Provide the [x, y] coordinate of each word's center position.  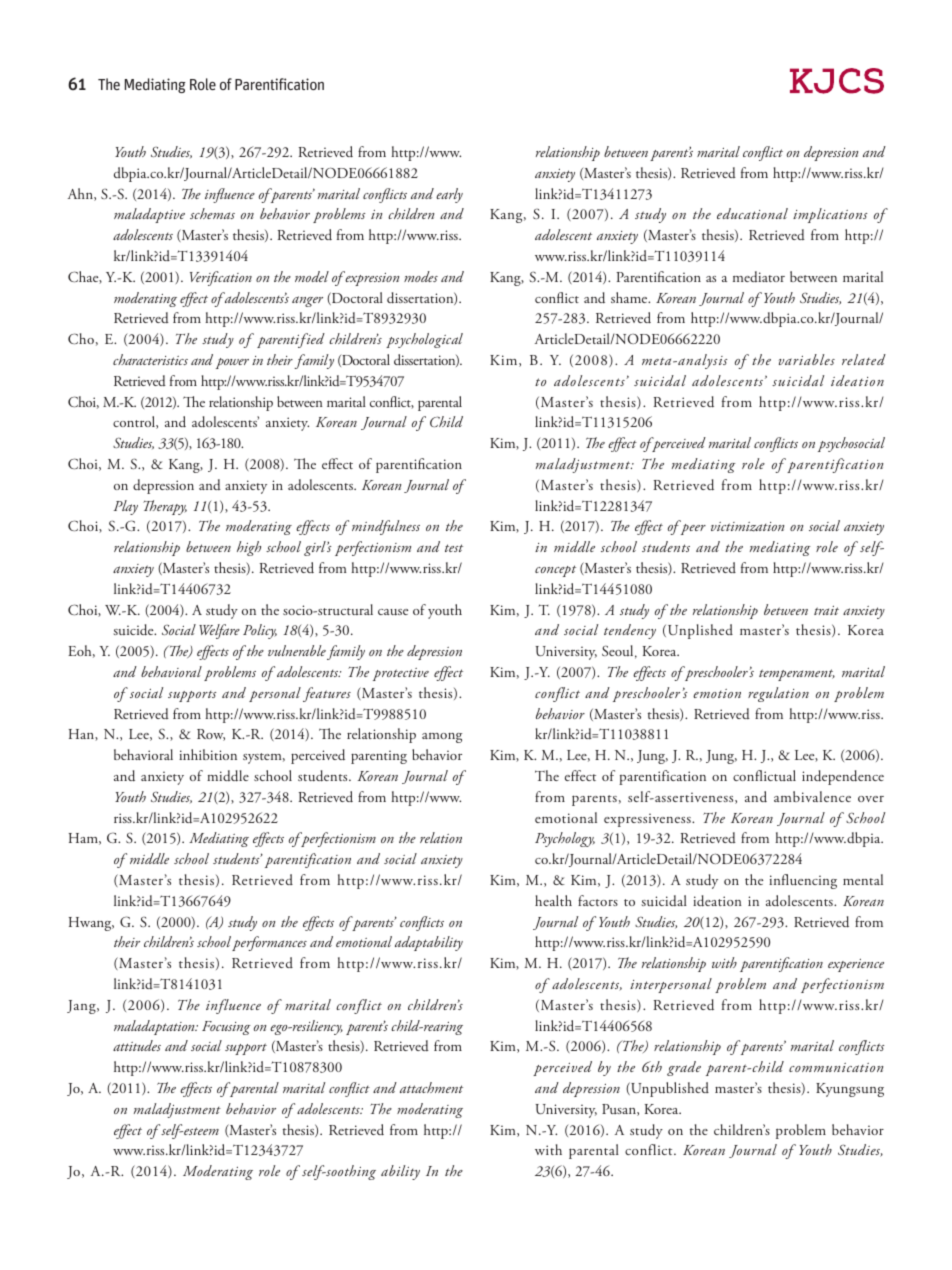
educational [752, 213]
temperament [797, 675]
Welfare [219, 631]
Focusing [226, 1028]
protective [401, 674]
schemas [212, 213]
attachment [431, 1087]
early [449, 195]
